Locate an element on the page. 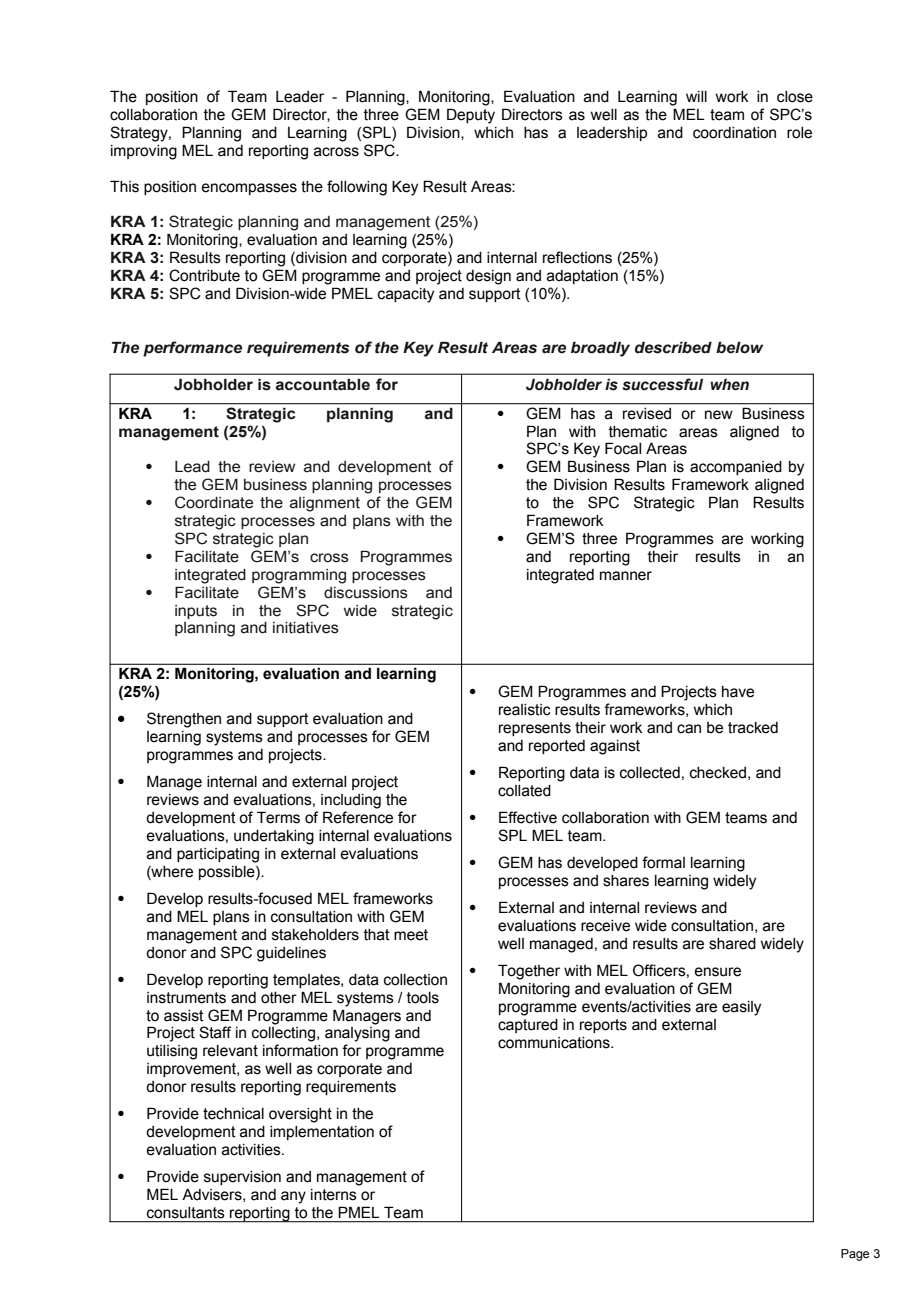  Deputy is located at coordinates (471, 116).
